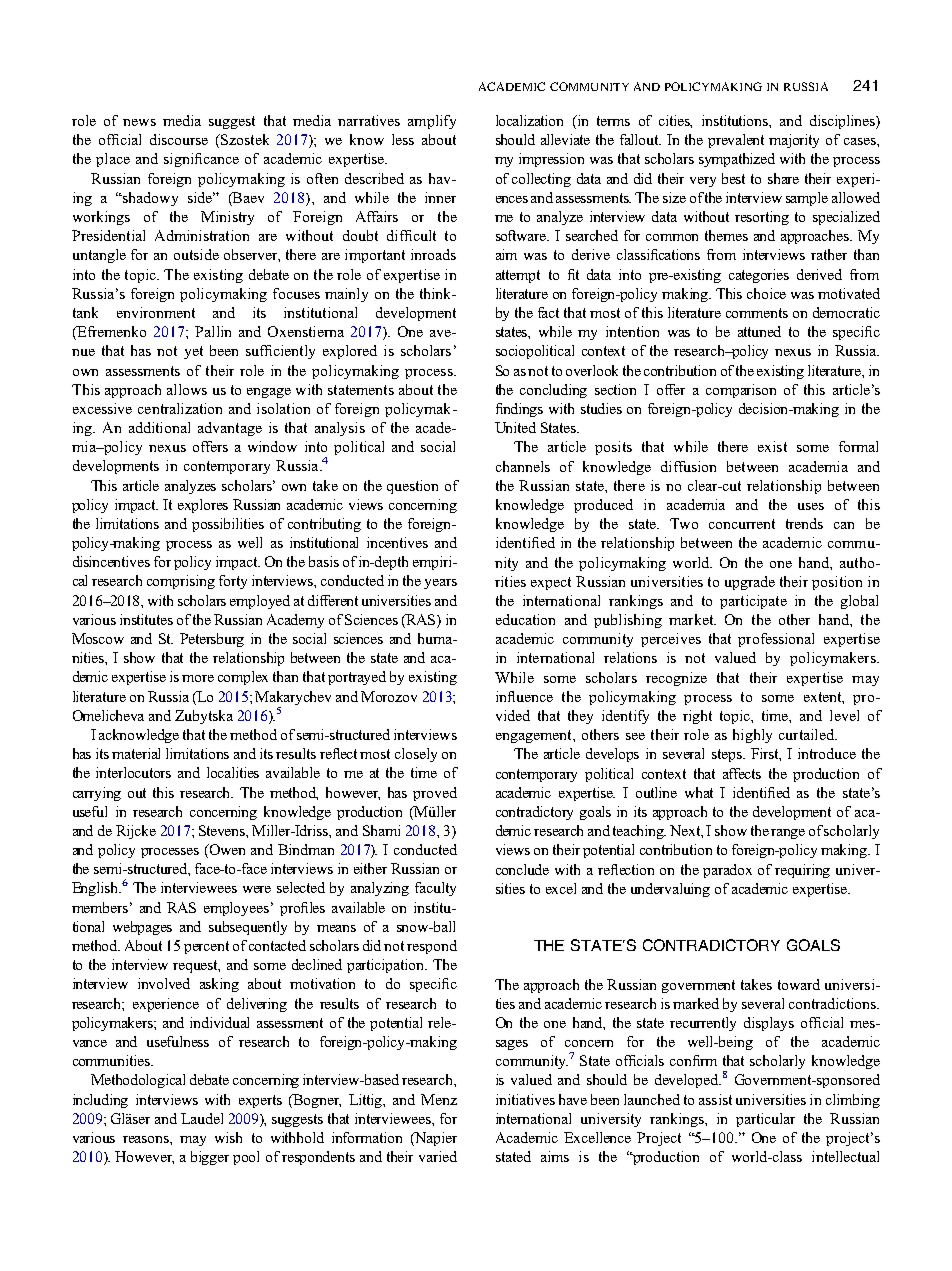 The width and height of the page is (952, 1271). I want to click on Petersburg, so click(212, 640).
